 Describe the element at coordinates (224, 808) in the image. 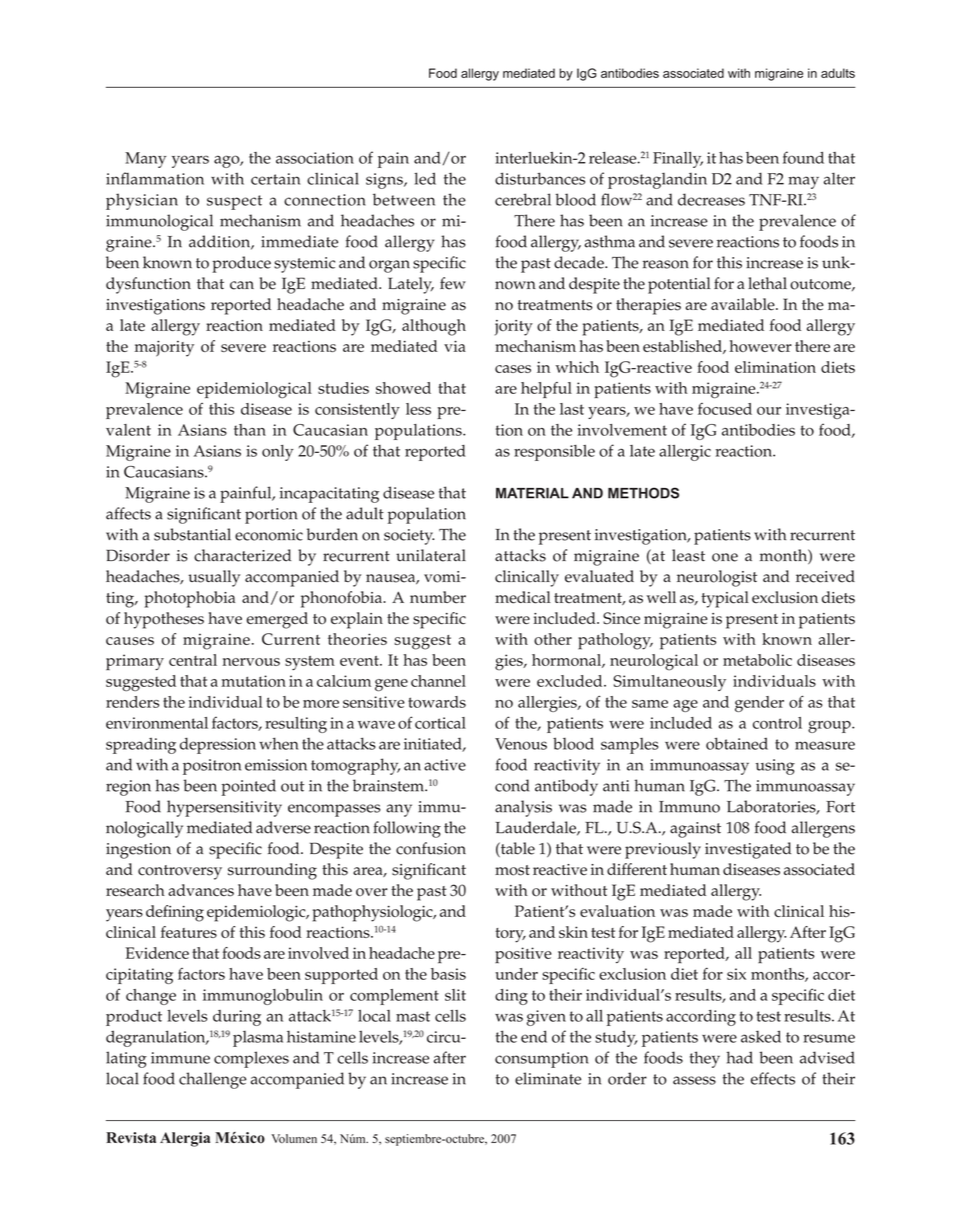

I see `hypersensitivity` at that location.
